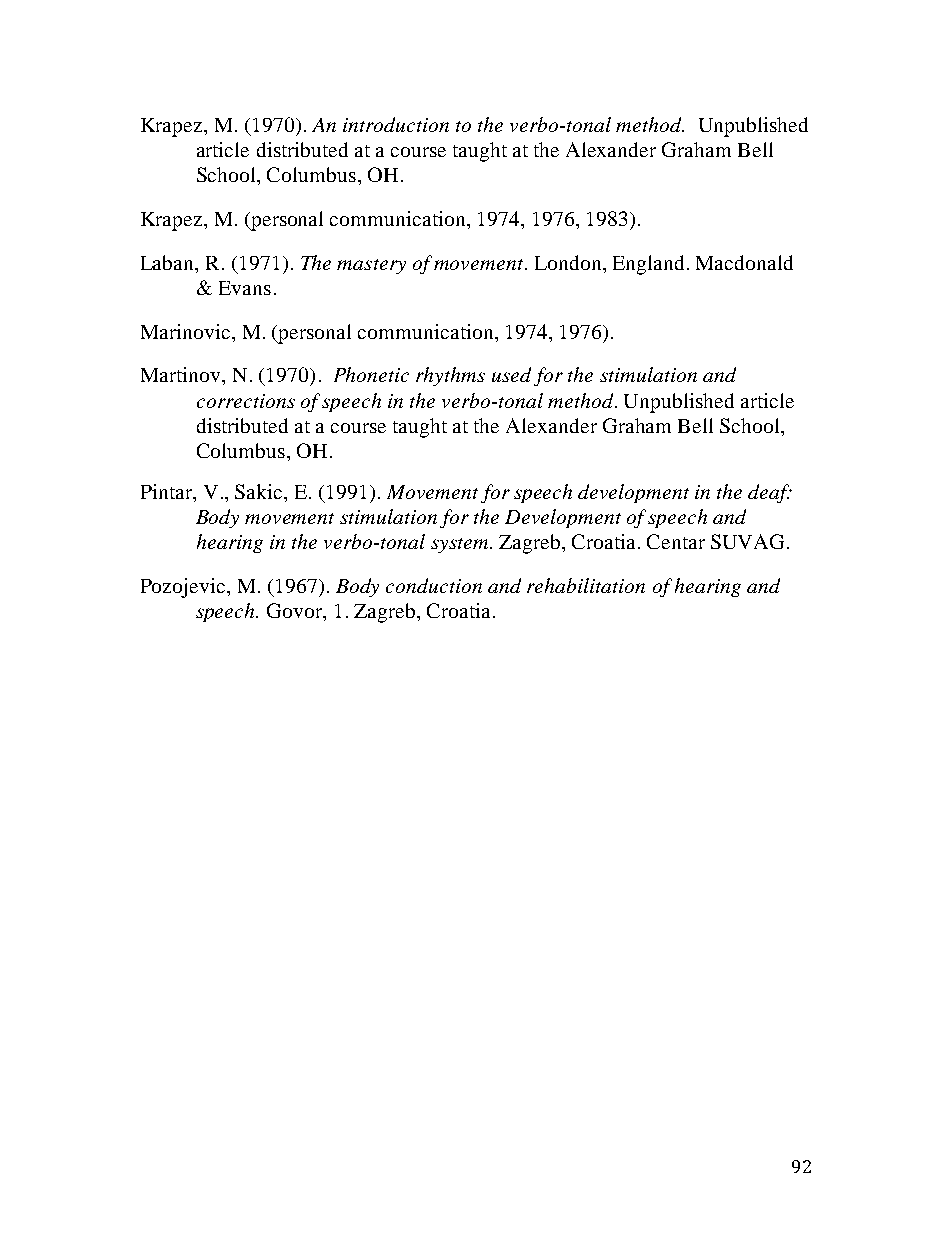 The image size is (952, 1233). Describe the element at coordinates (648, 265) in the screenshot. I see `England` at that location.
